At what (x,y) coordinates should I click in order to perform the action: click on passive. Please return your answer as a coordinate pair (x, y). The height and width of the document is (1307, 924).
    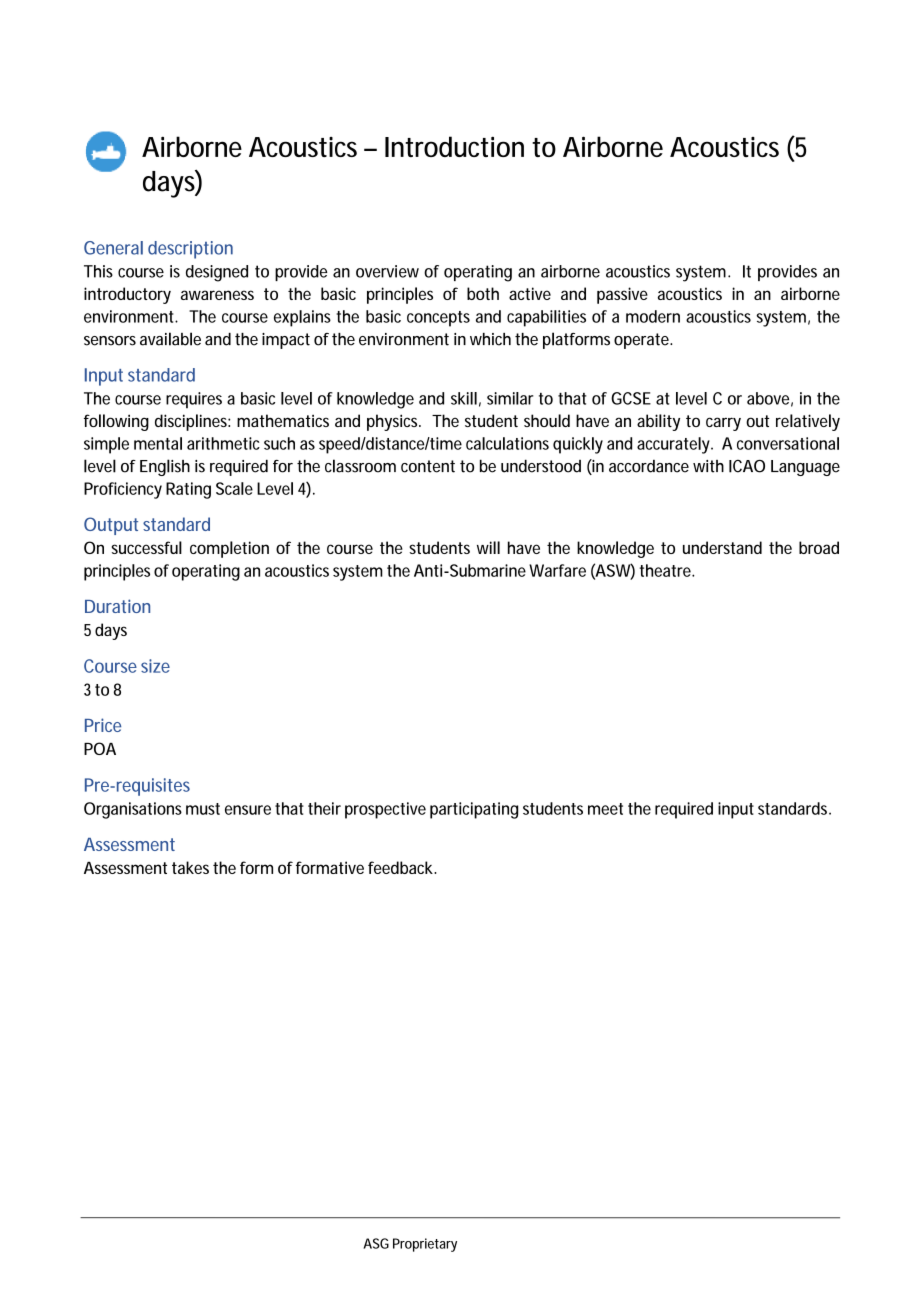
    Looking at the image, I should click on (622, 295).
